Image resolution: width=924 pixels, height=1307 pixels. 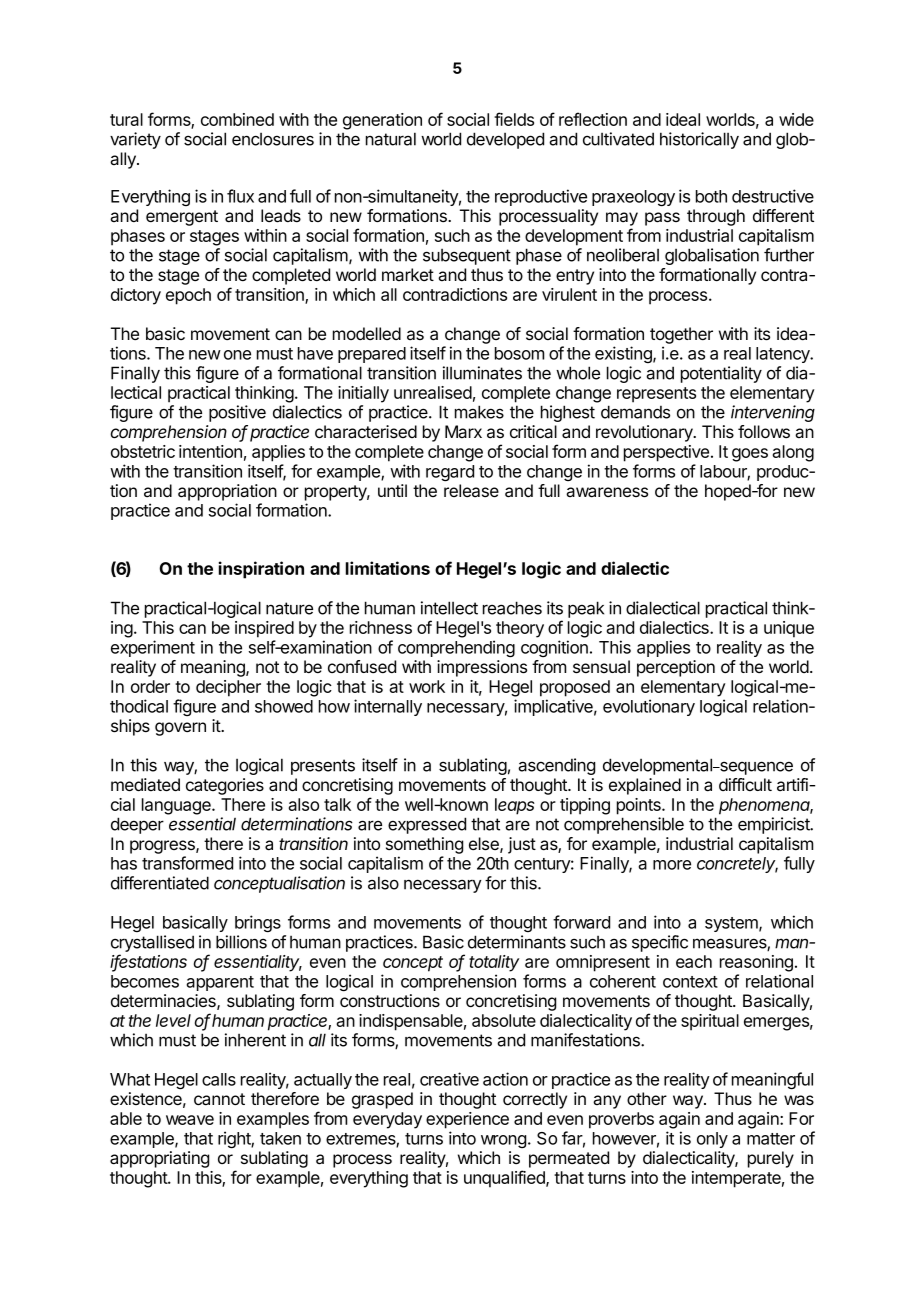 What do you see at coordinates (712, 1140) in the document?
I see `only` at bounding box center [712, 1140].
